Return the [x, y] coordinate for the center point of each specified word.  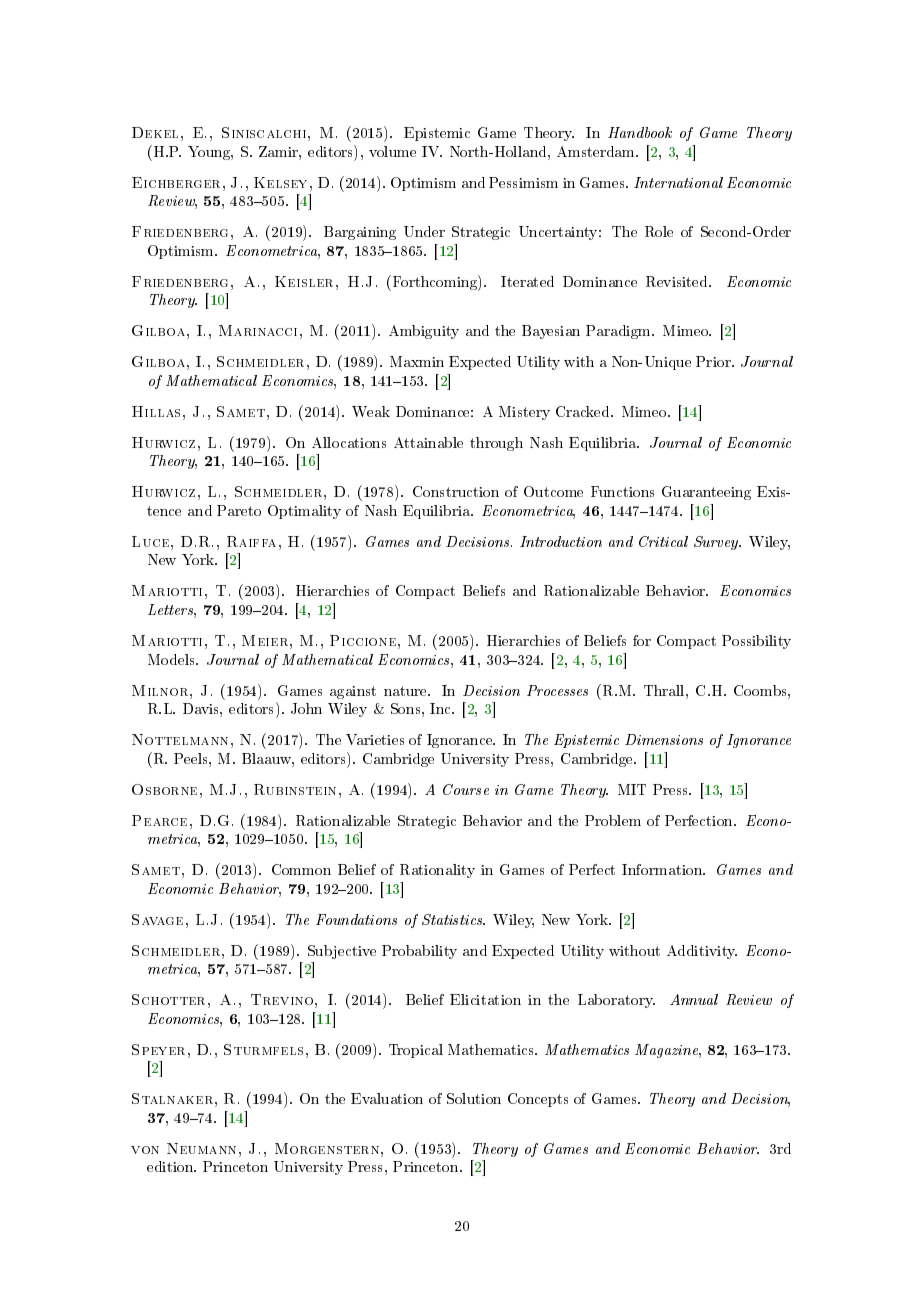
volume [392, 151]
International [678, 182]
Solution [474, 1098]
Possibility [756, 642]
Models [173, 659]
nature [407, 691]
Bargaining [360, 233]
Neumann [201, 1148]
